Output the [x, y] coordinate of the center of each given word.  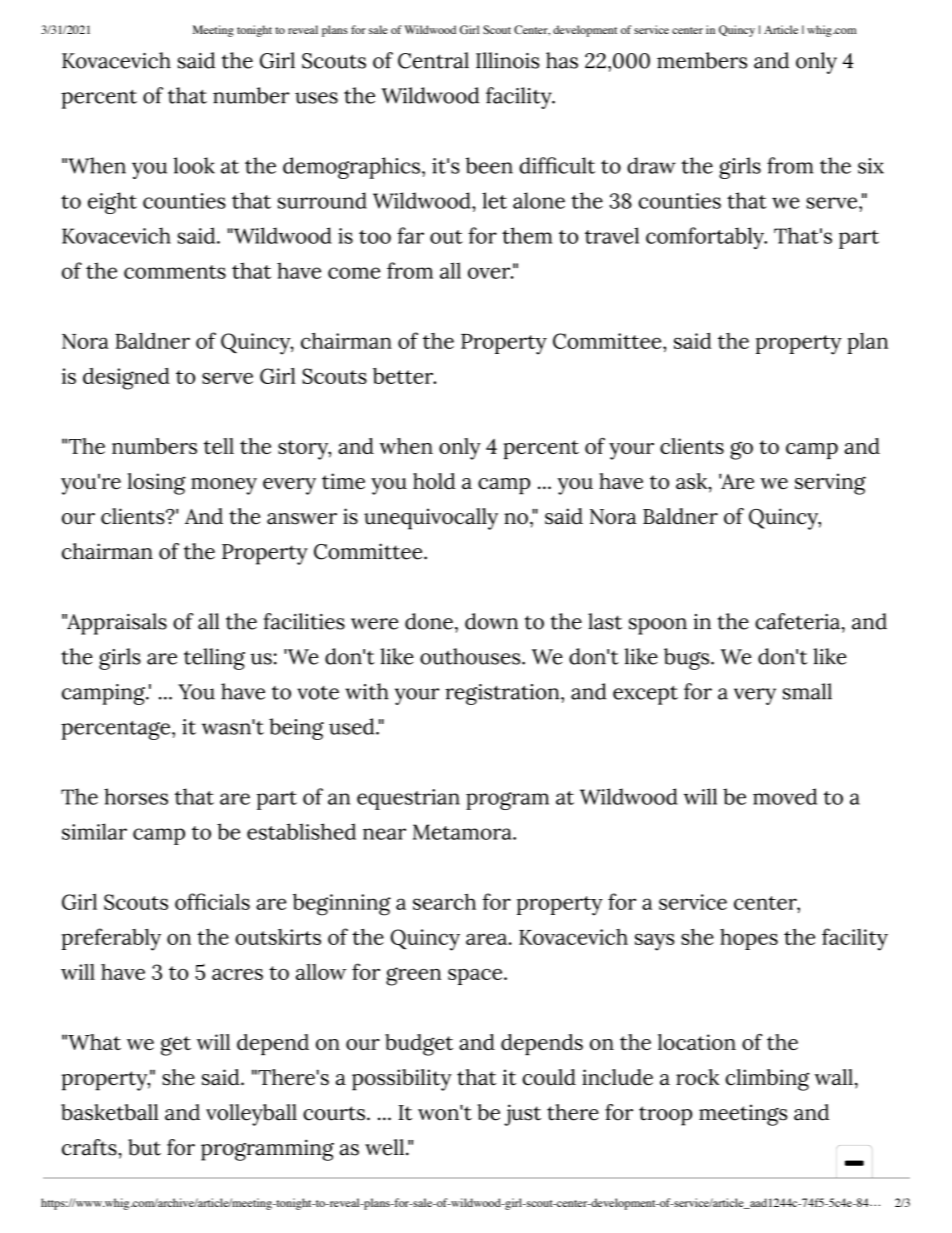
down [491, 621]
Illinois [508, 60]
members [702, 60]
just [522, 1115]
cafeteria [797, 621]
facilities [304, 621]
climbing [767, 1080]
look [194, 165]
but [144, 1147]
